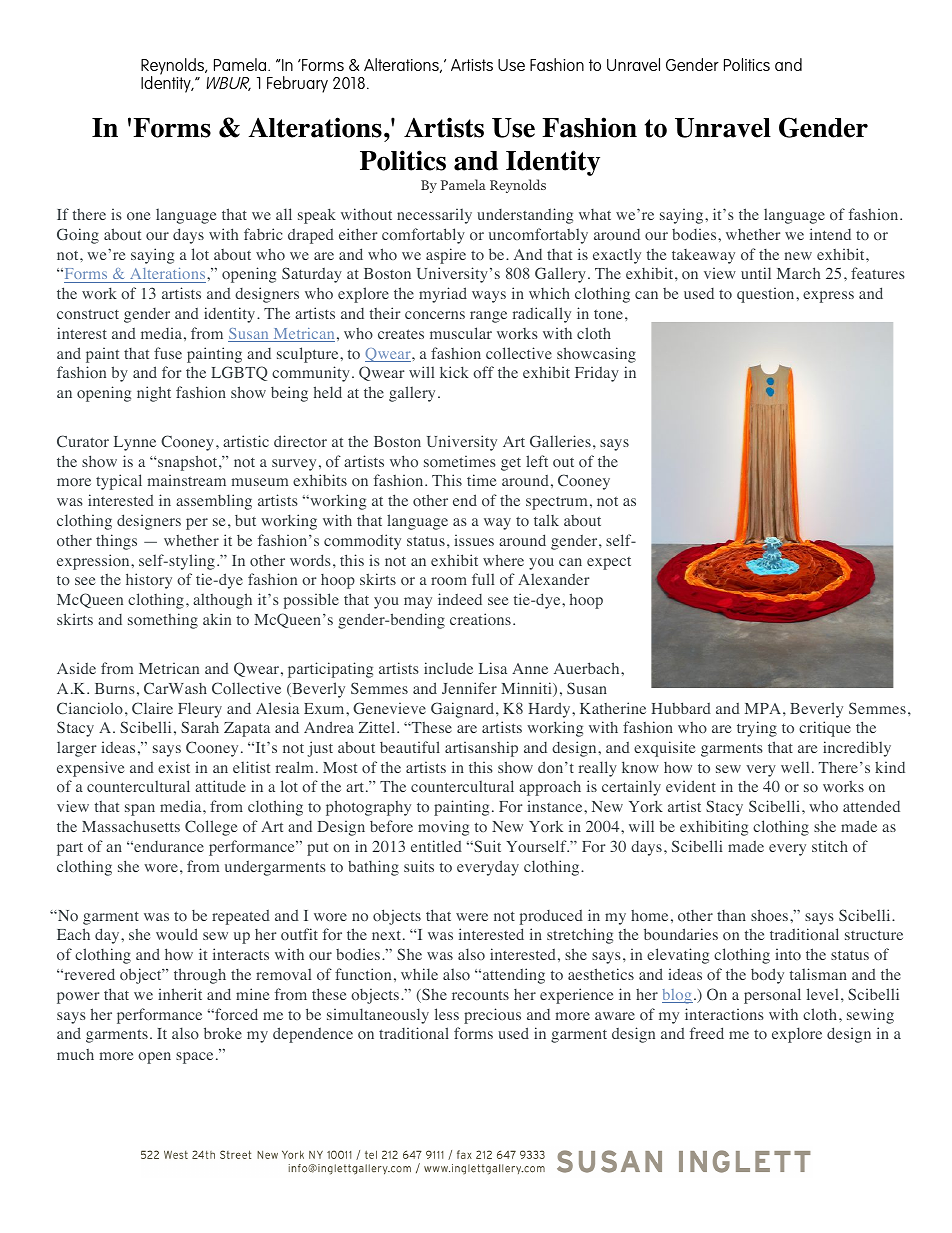  I want to click on Lisa, so click(493, 668).
